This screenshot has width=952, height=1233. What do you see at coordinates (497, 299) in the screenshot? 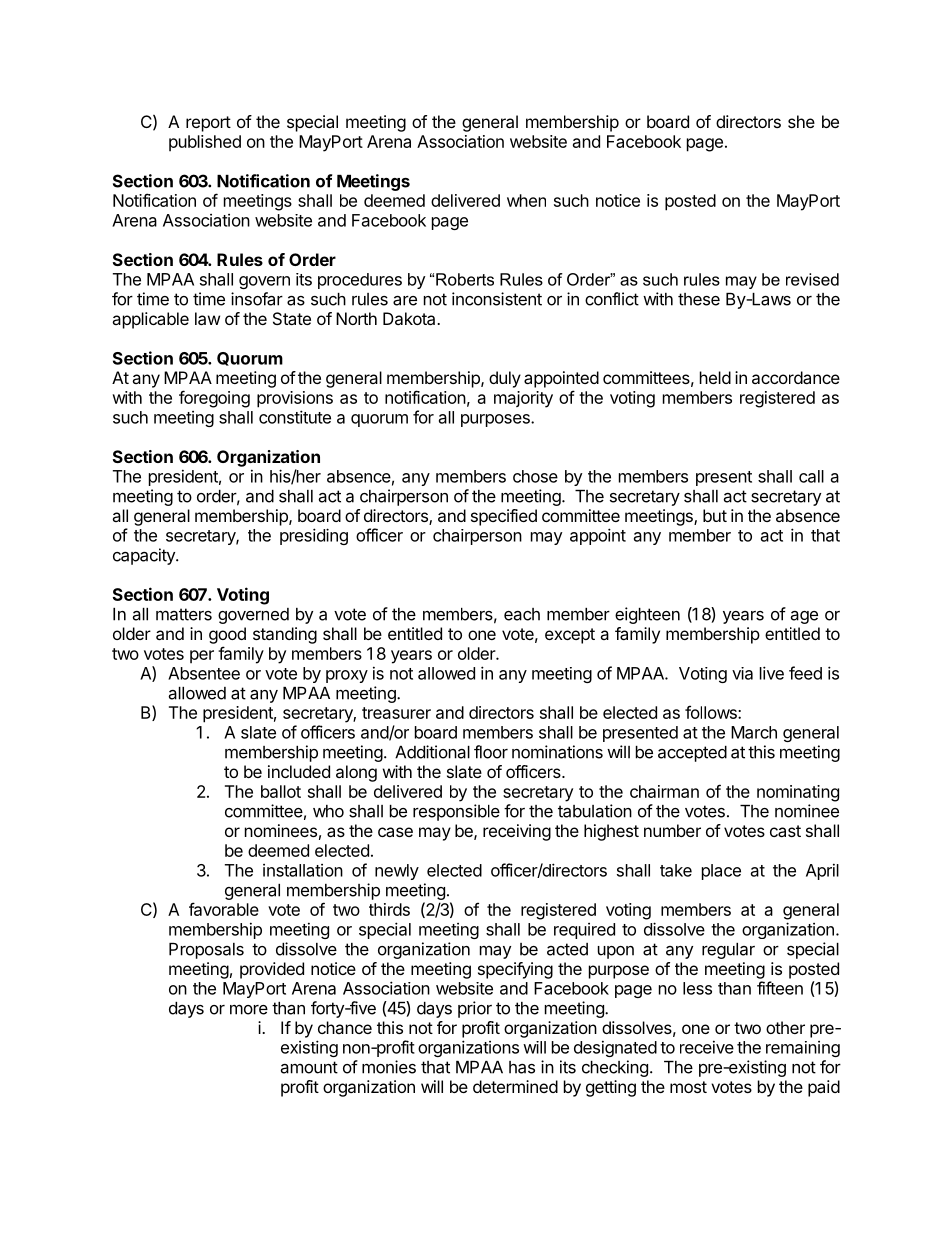
I see `inconsistent` at bounding box center [497, 299].
